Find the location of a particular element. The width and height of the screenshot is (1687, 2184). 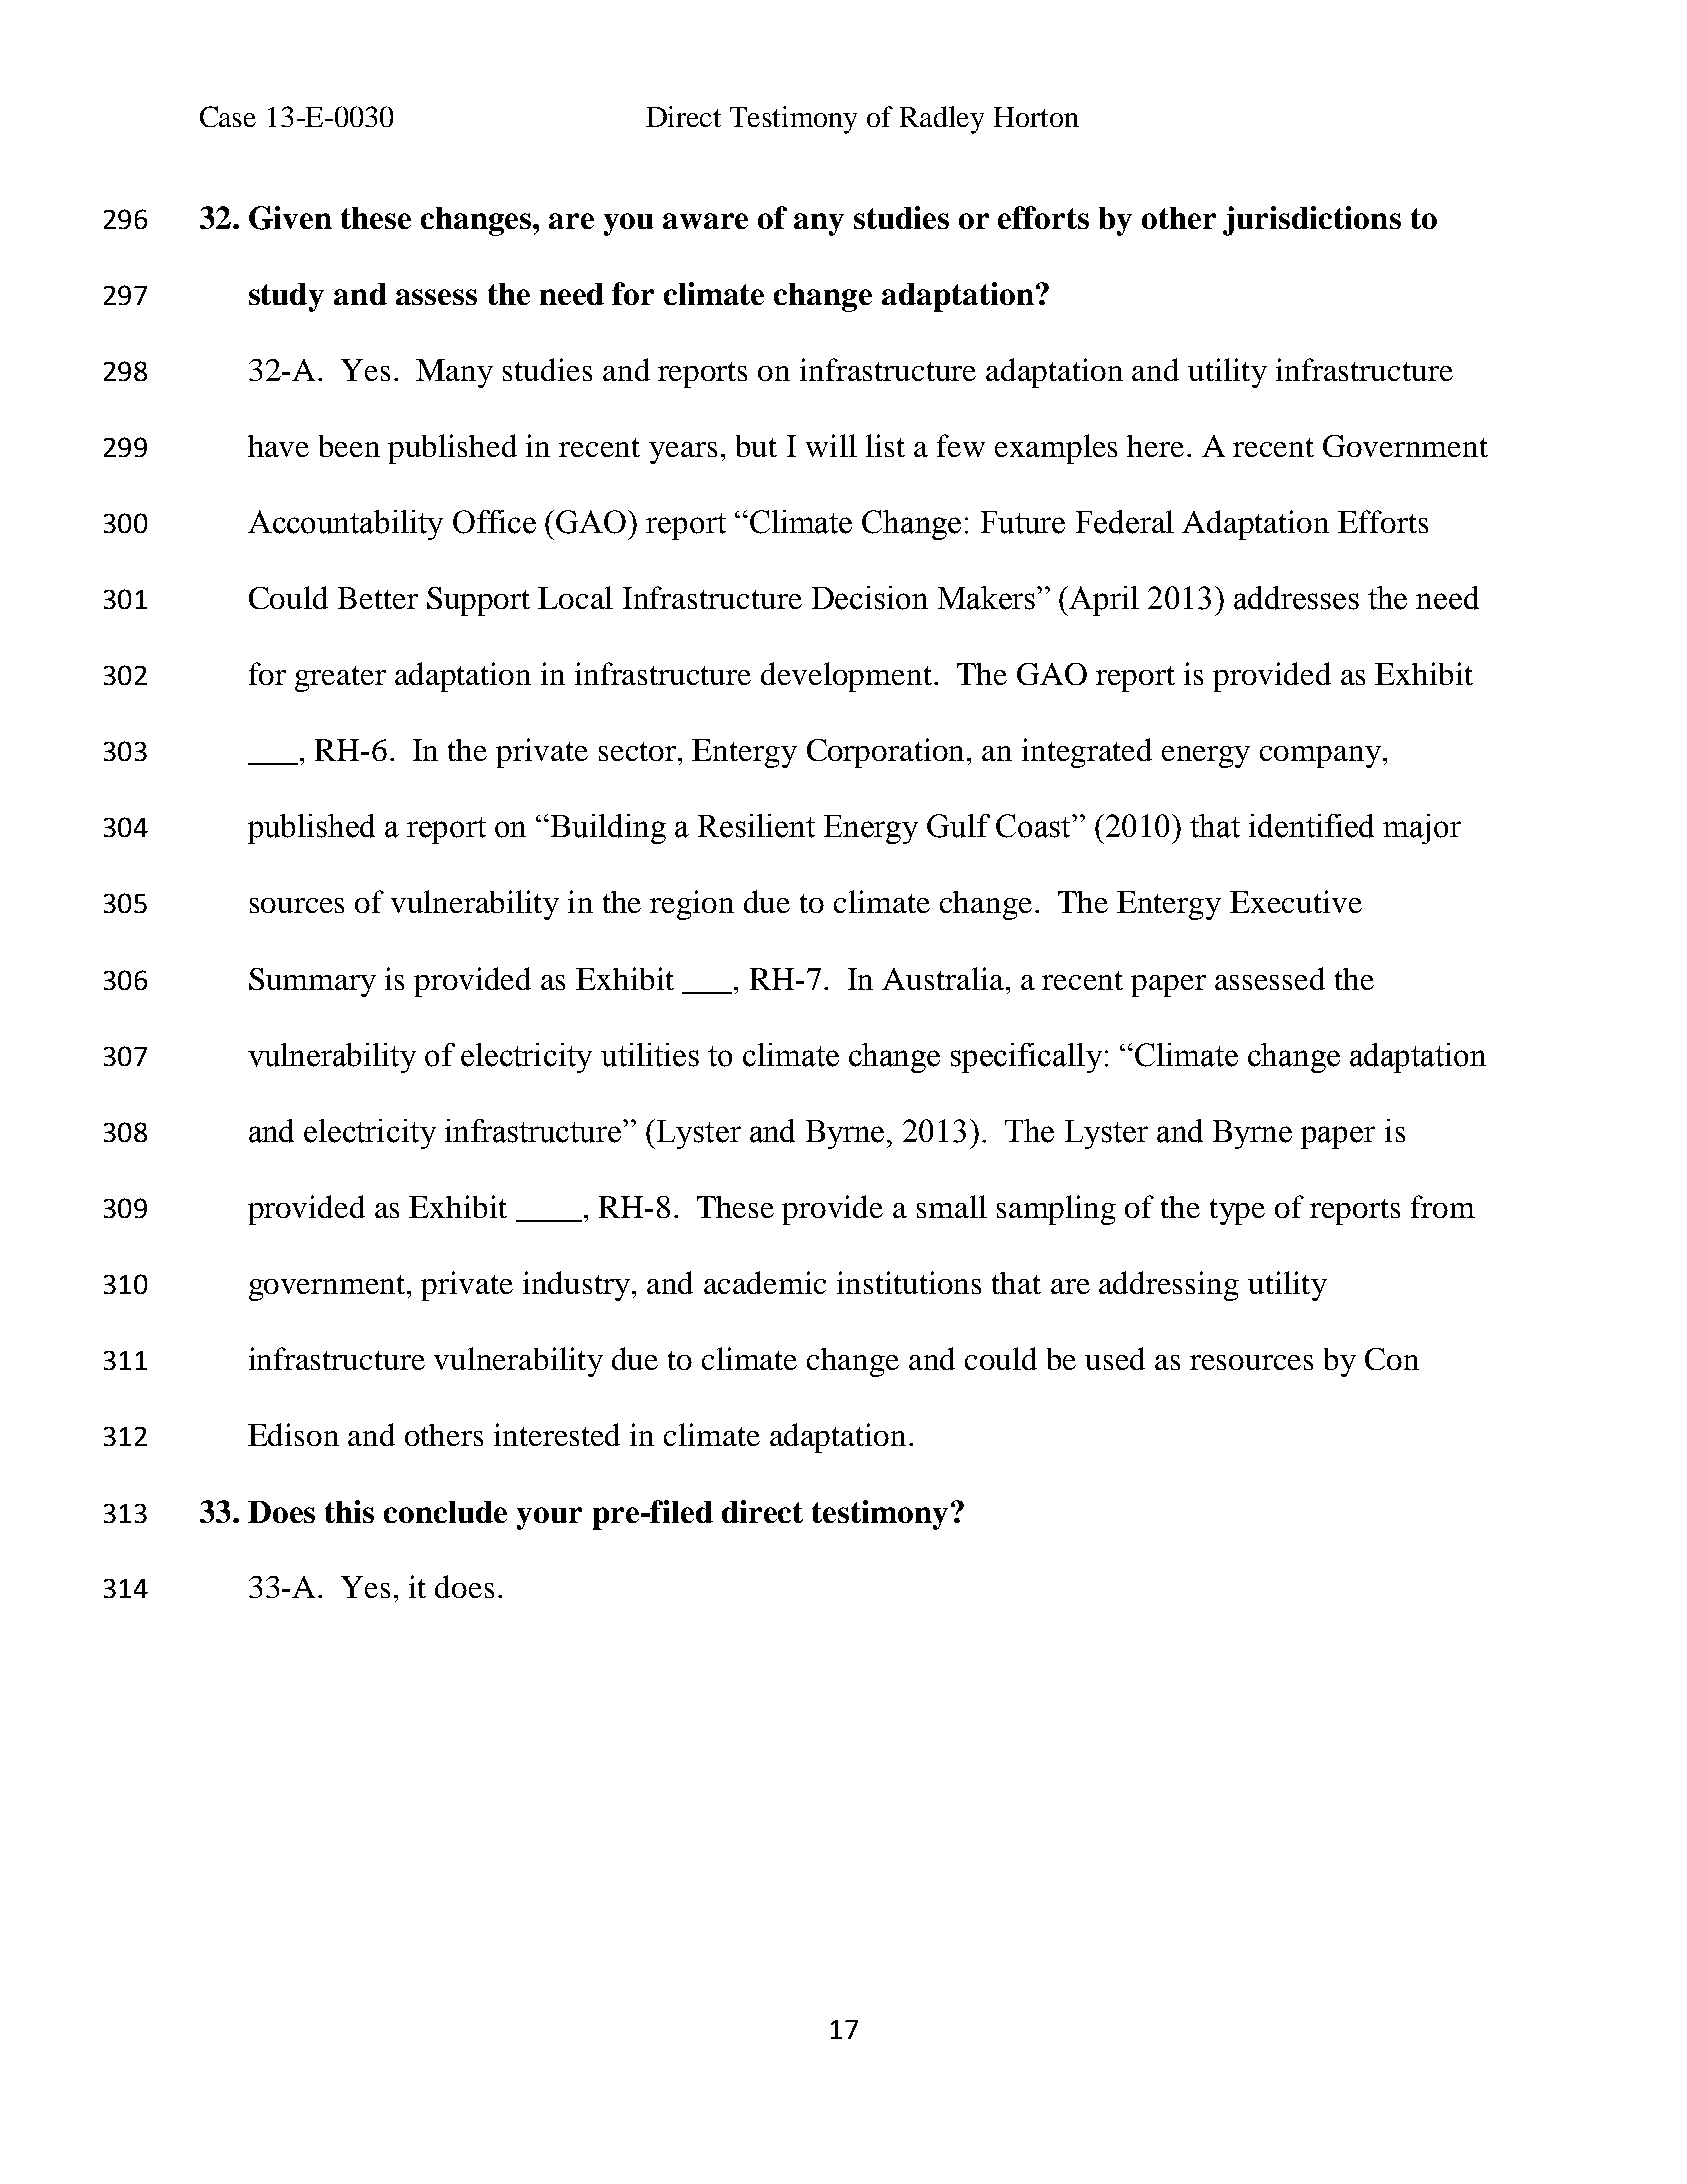

Summary is located at coordinates (312, 982).
